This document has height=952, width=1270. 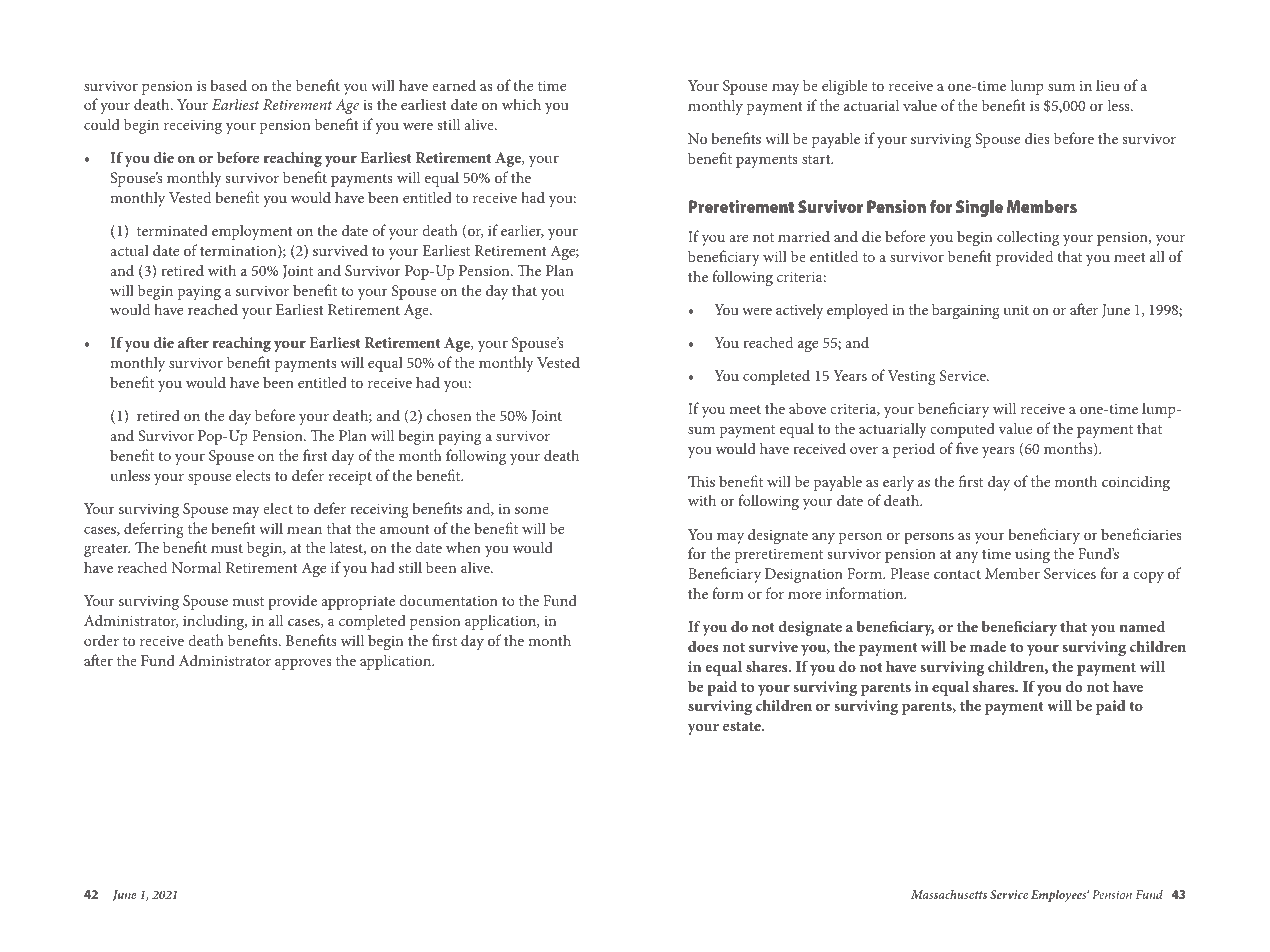 I want to click on approves, so click(x=303, y=664).
